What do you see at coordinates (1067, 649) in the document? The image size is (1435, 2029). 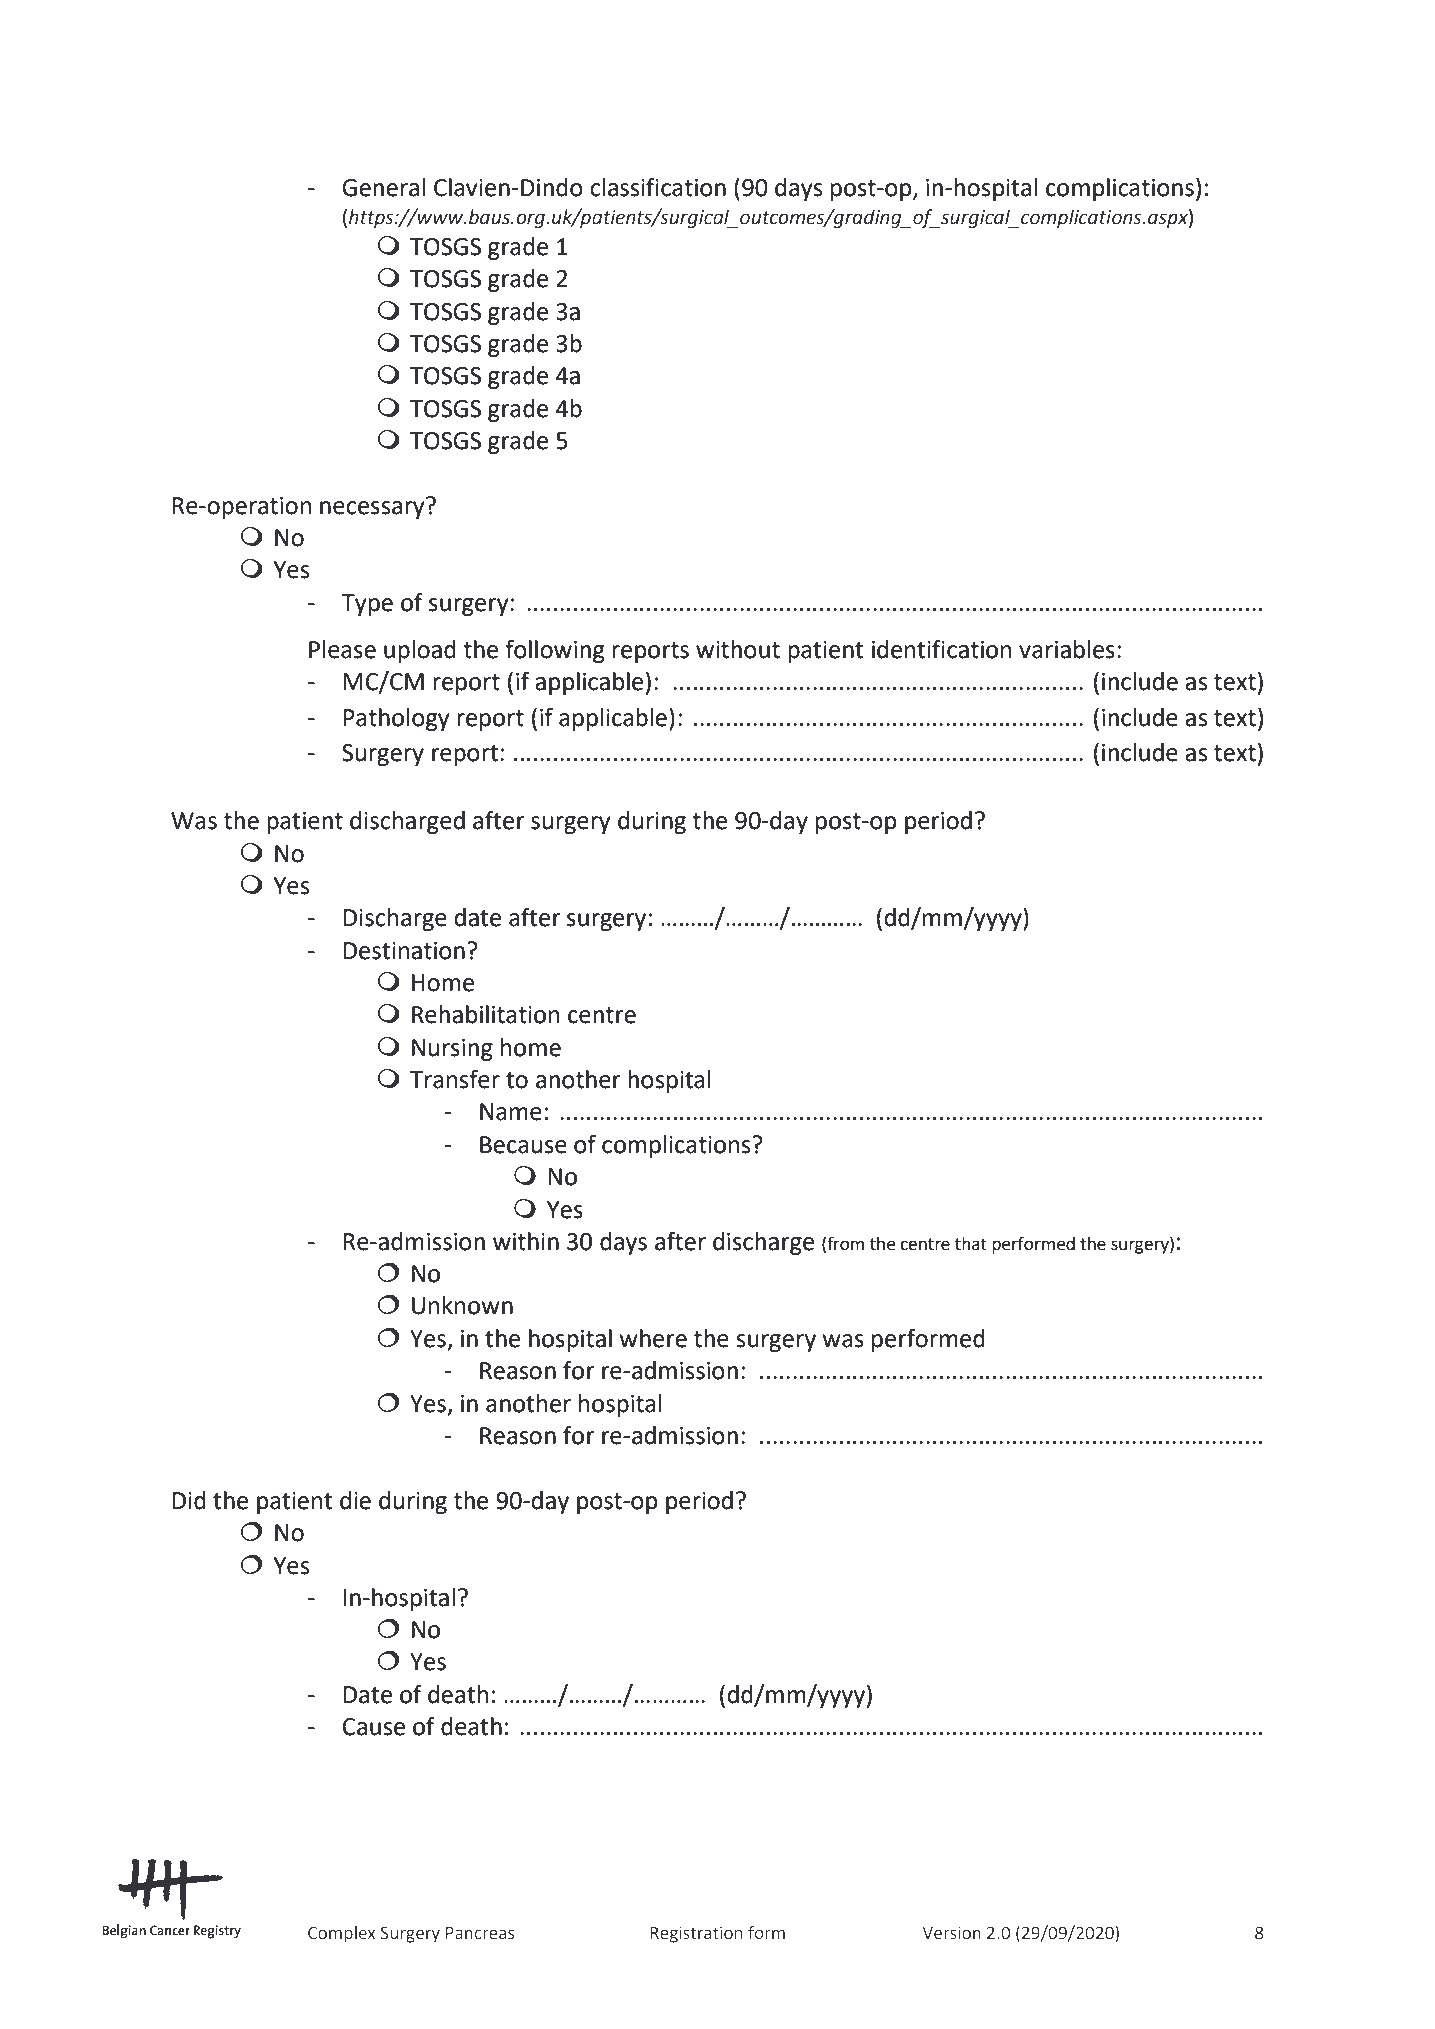 I see `variables` at bounding box center [1067, 649].
